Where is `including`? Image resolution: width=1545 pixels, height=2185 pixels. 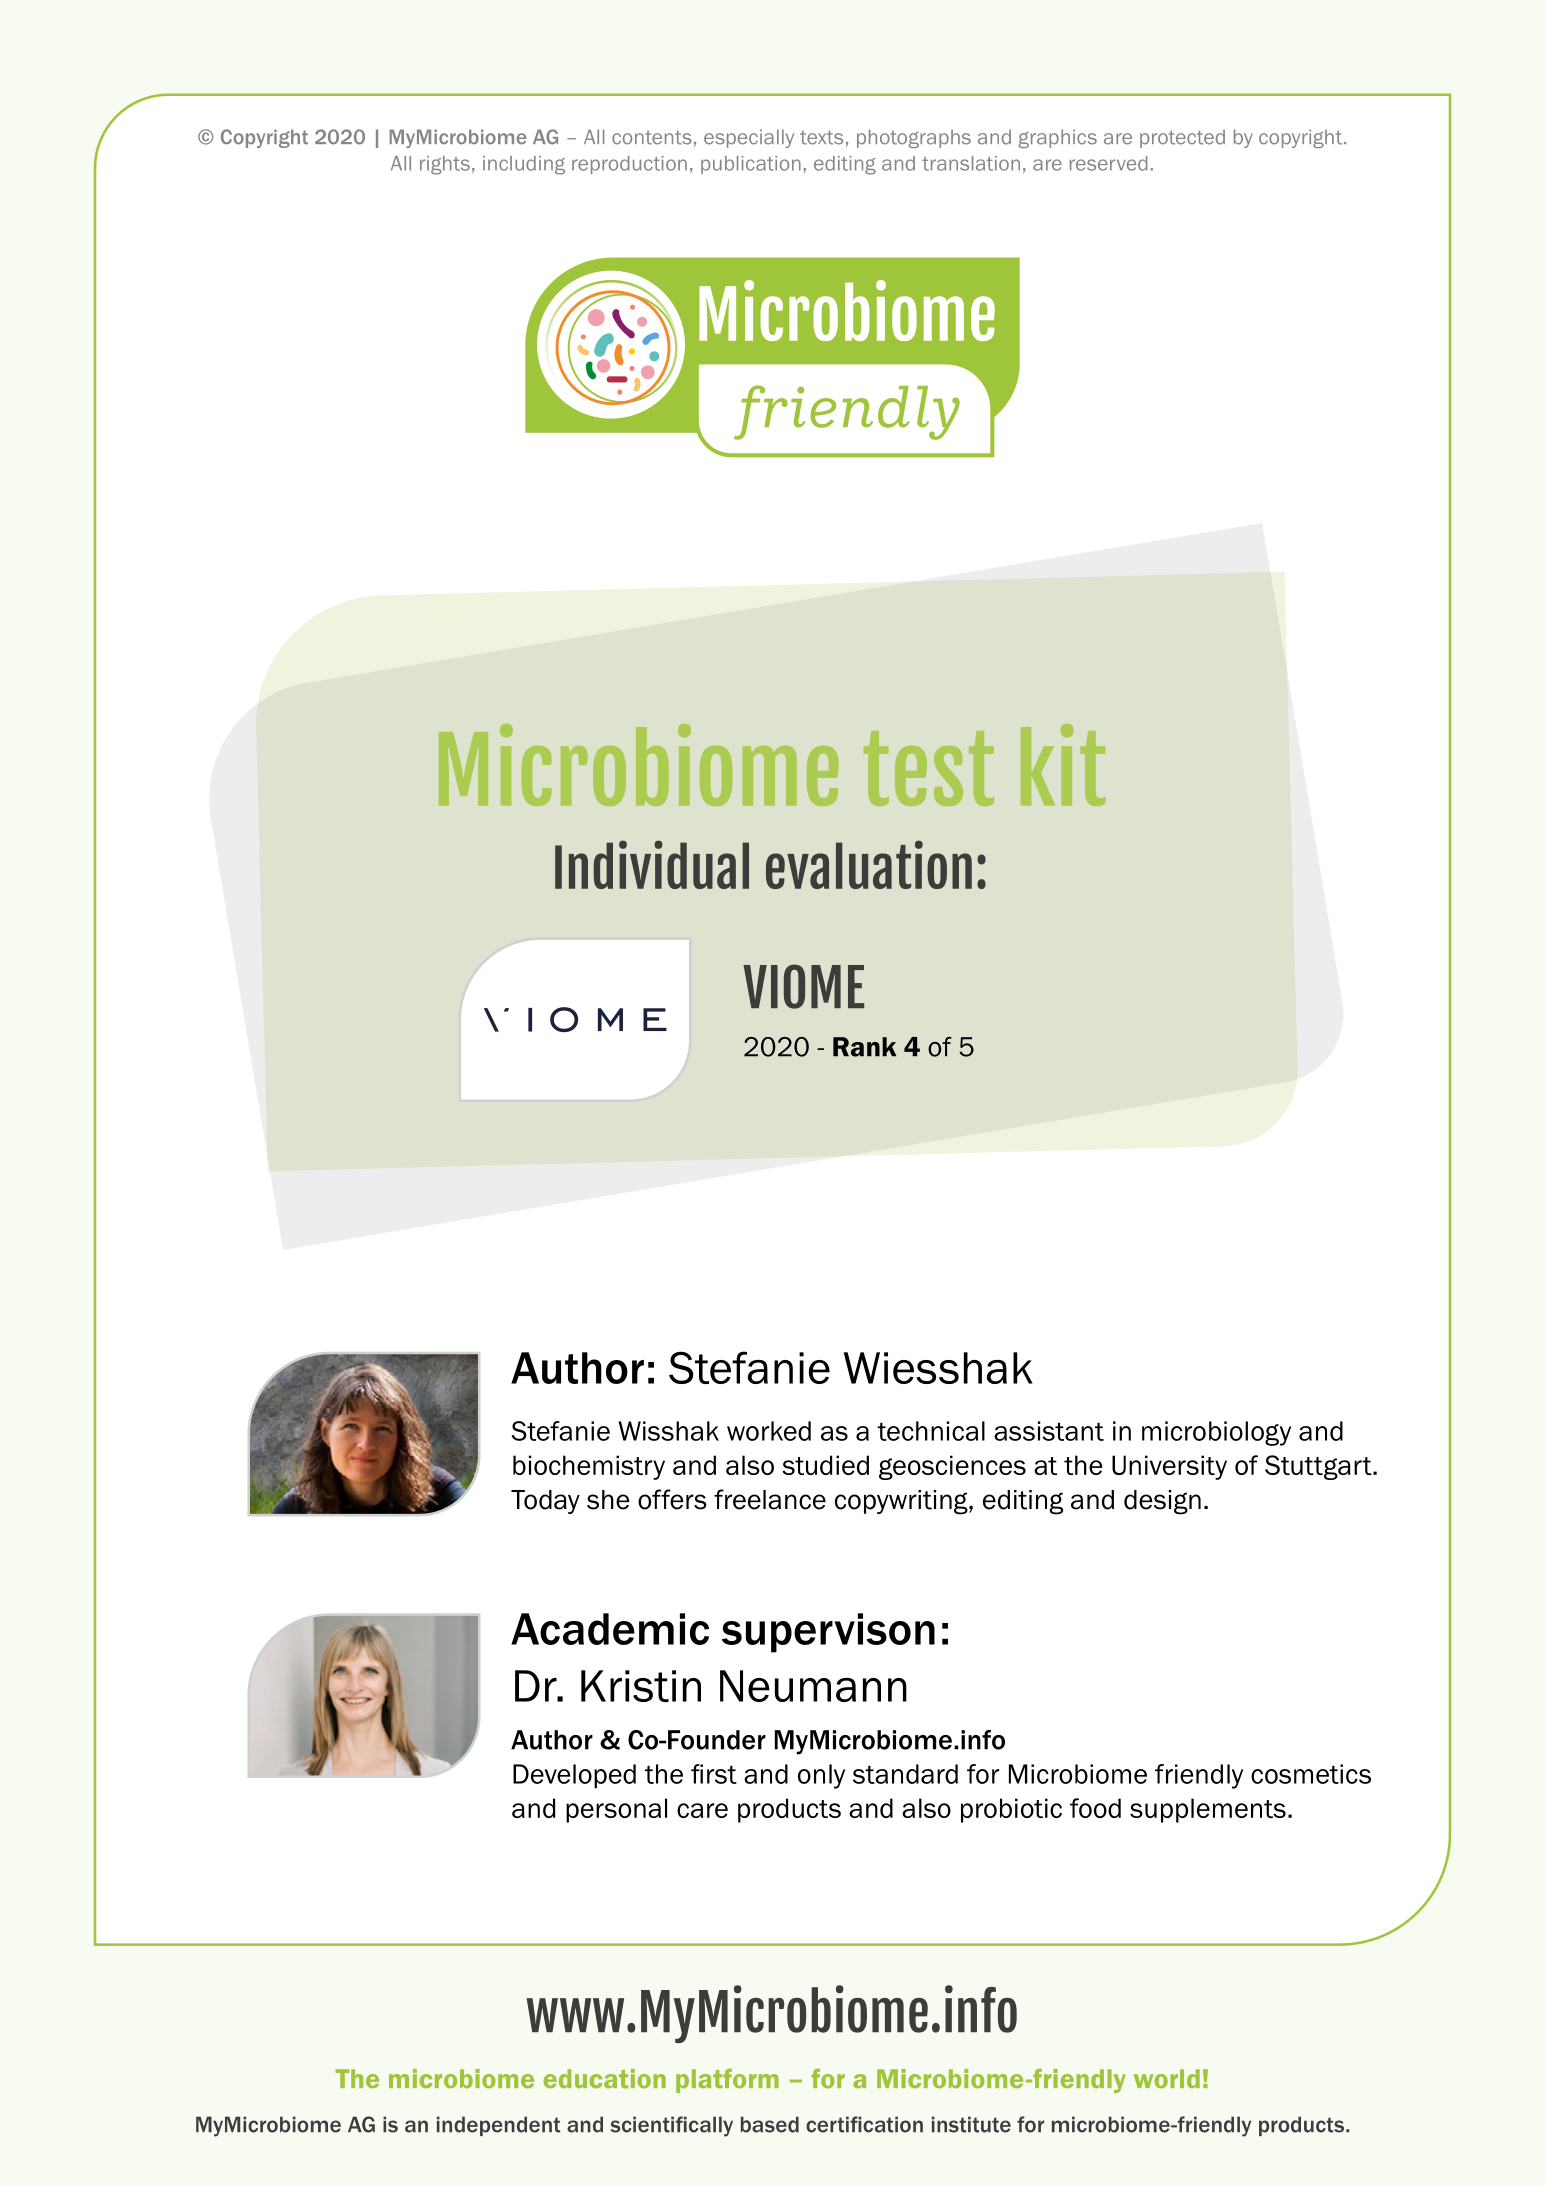 including is located at coordinates (524, 165).
